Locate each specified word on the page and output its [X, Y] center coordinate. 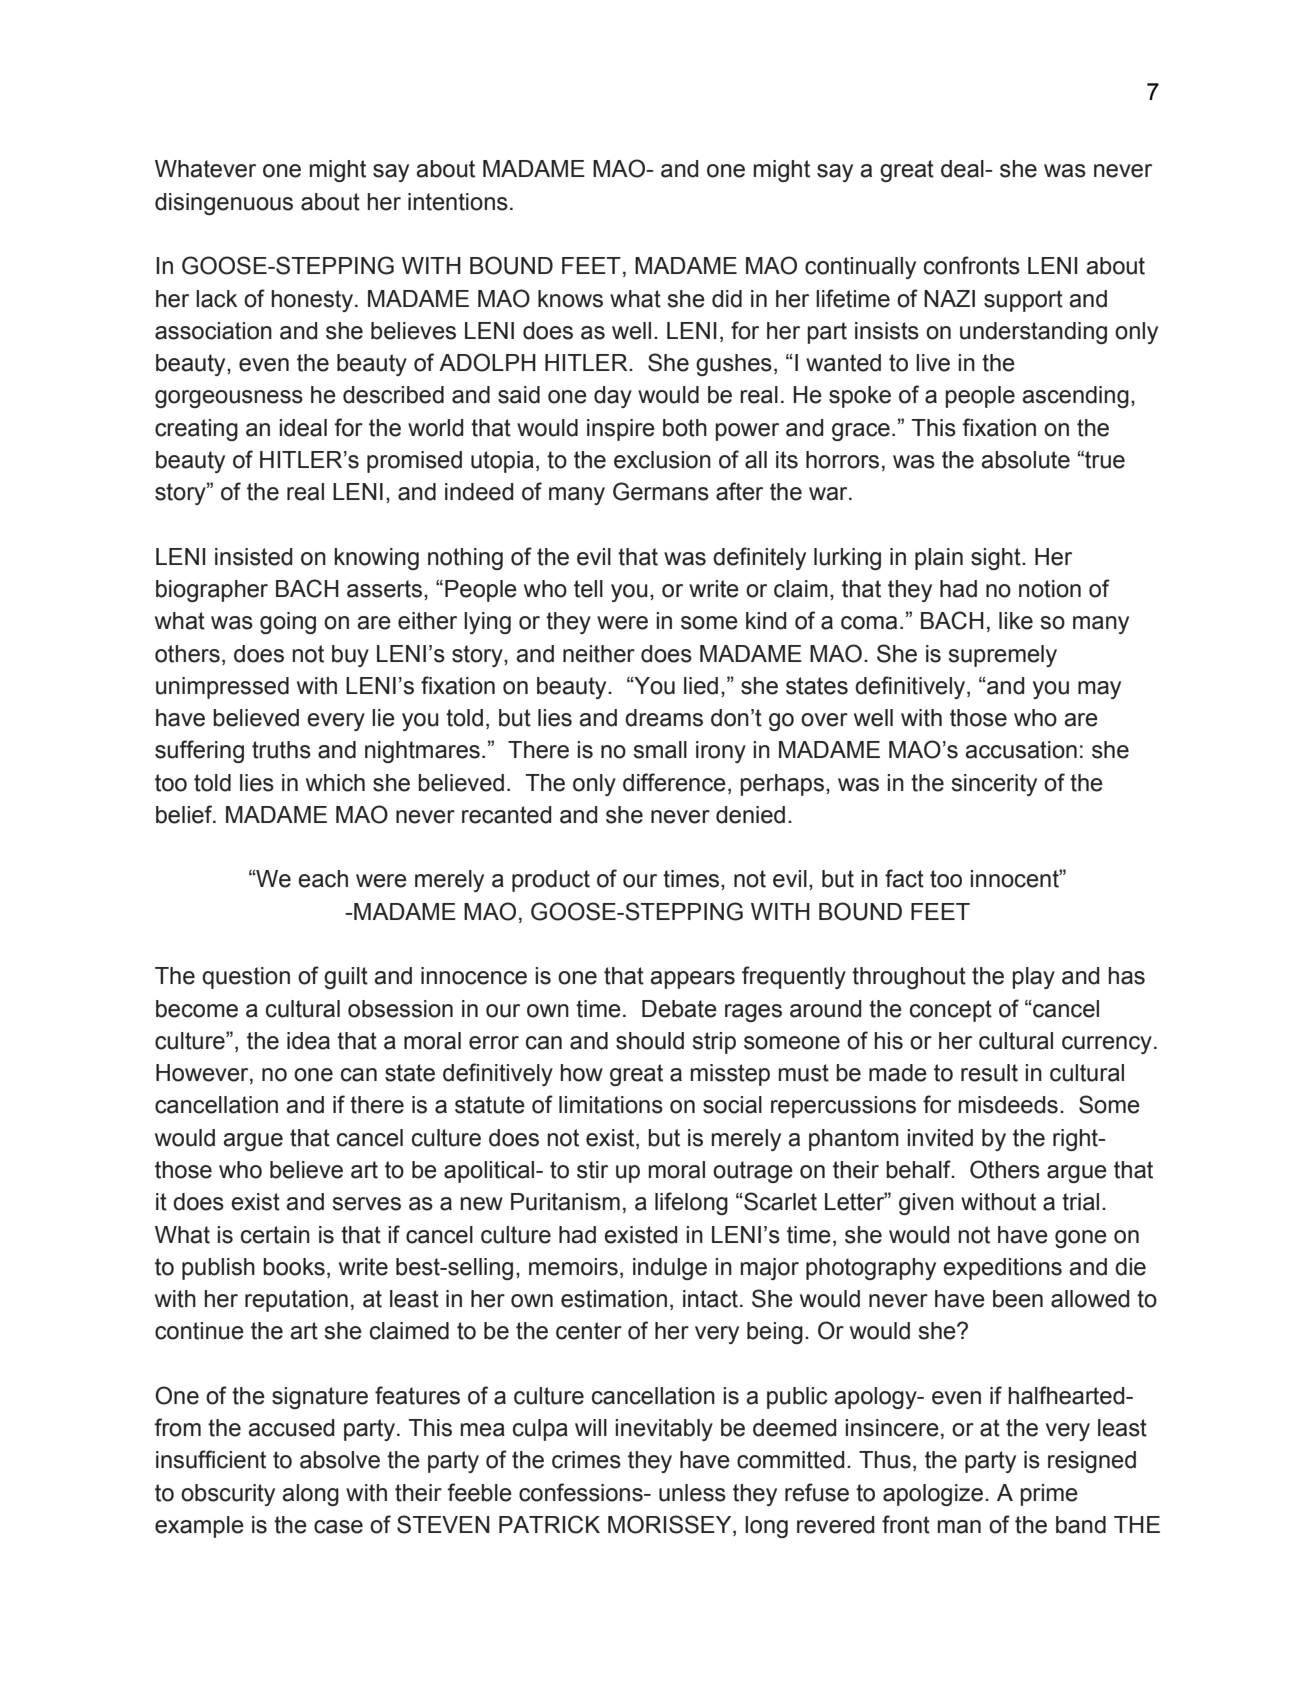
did [727, 299]
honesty [312, 301]
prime [1049, 1495]
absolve [340, 1460]
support [1023, 301]
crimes [586, 1460]
